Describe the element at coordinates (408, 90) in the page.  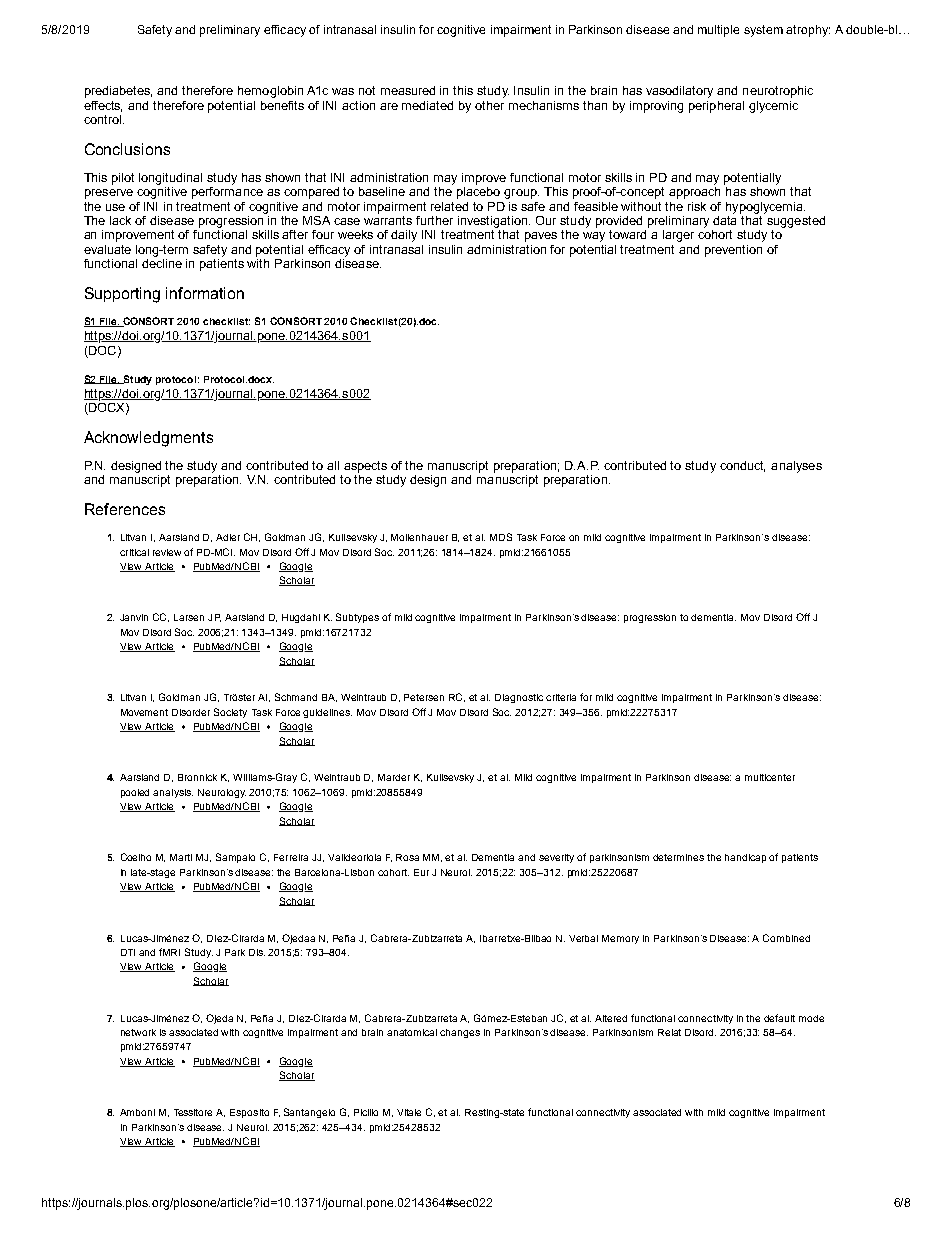
I see `measured` at that location.
